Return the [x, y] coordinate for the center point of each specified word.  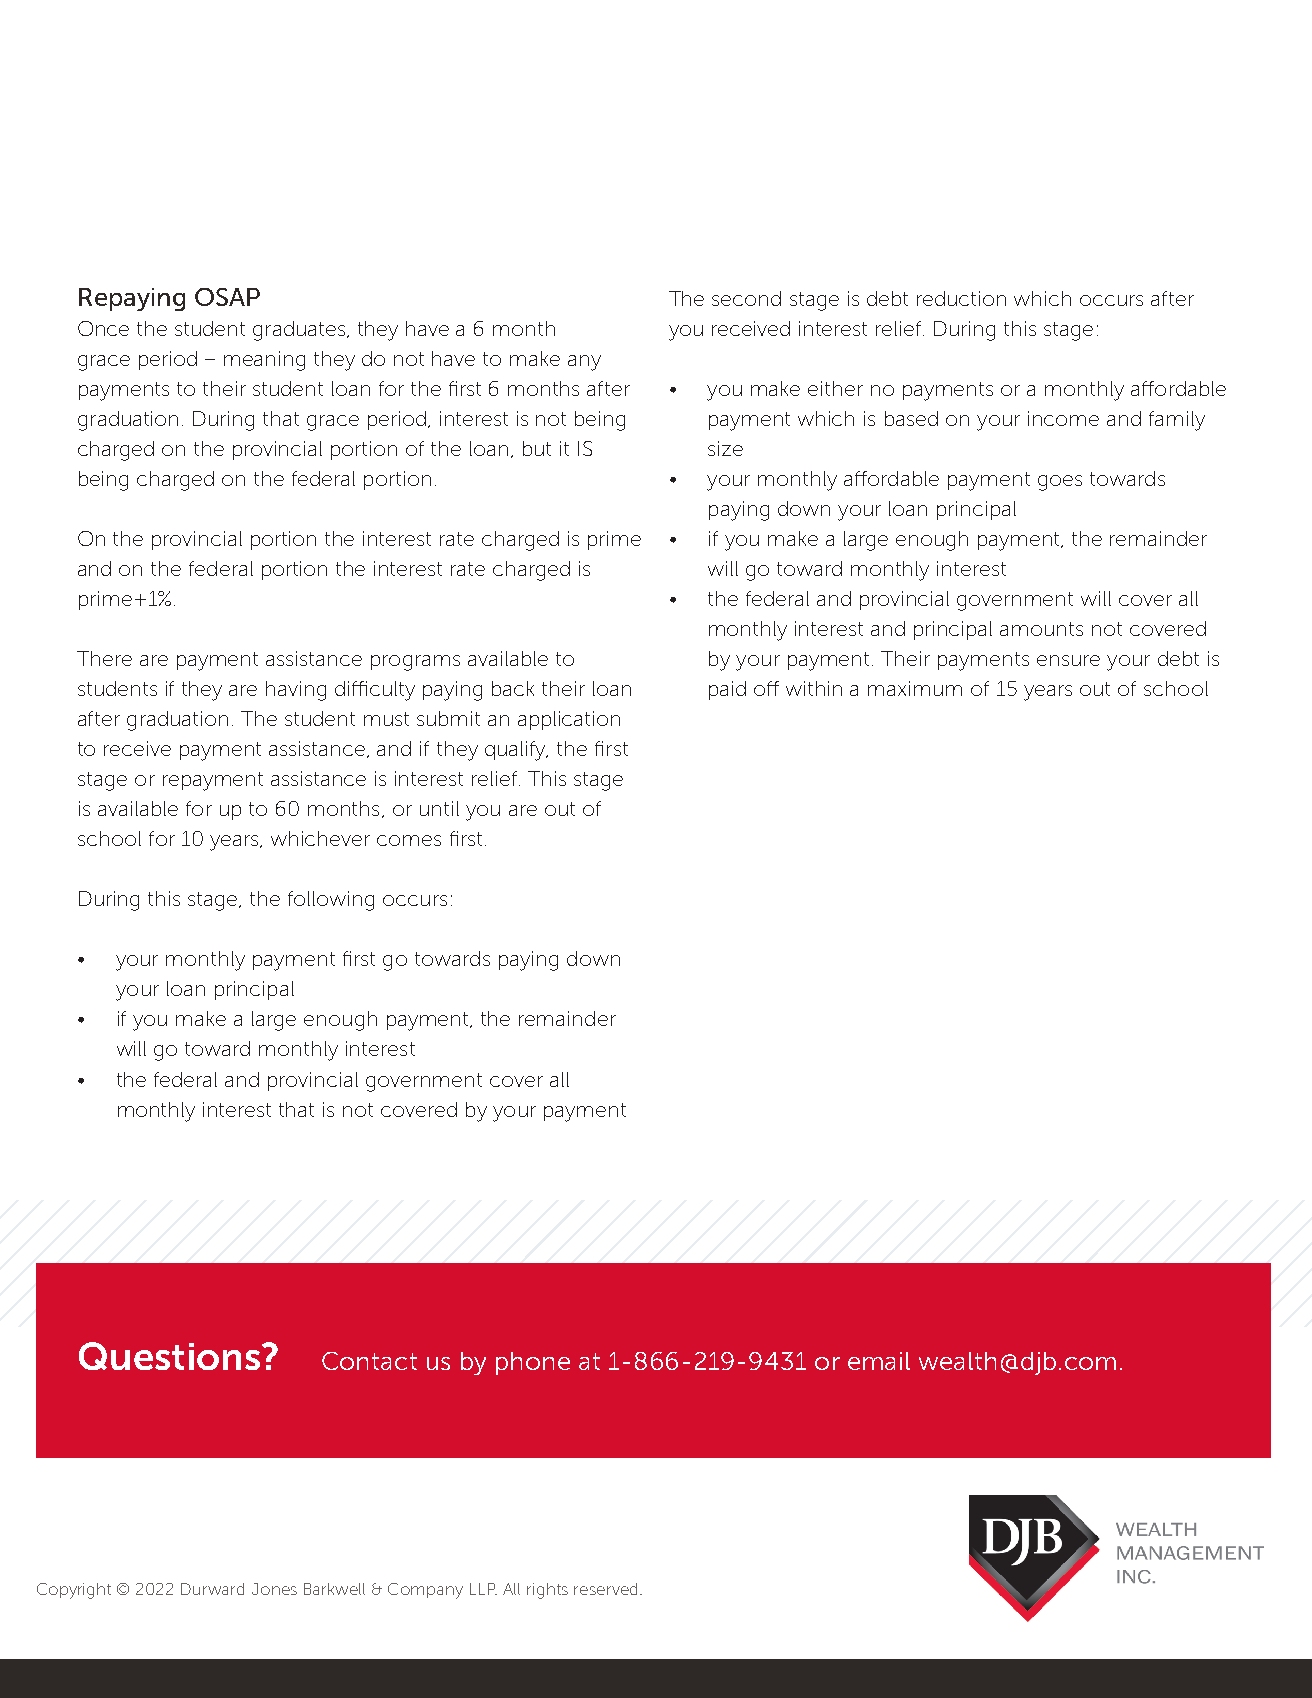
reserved [605, 1589]
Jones [274, 1589]
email [879, 1361]
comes [409, 840]
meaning [264, 361]
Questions [171, 1356]
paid [727, 690]
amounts [1041, 629]
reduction [961, 298]
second [746, 298]
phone [533, 1363]
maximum [915, 688]
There [104, 658]
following [331, 901]
